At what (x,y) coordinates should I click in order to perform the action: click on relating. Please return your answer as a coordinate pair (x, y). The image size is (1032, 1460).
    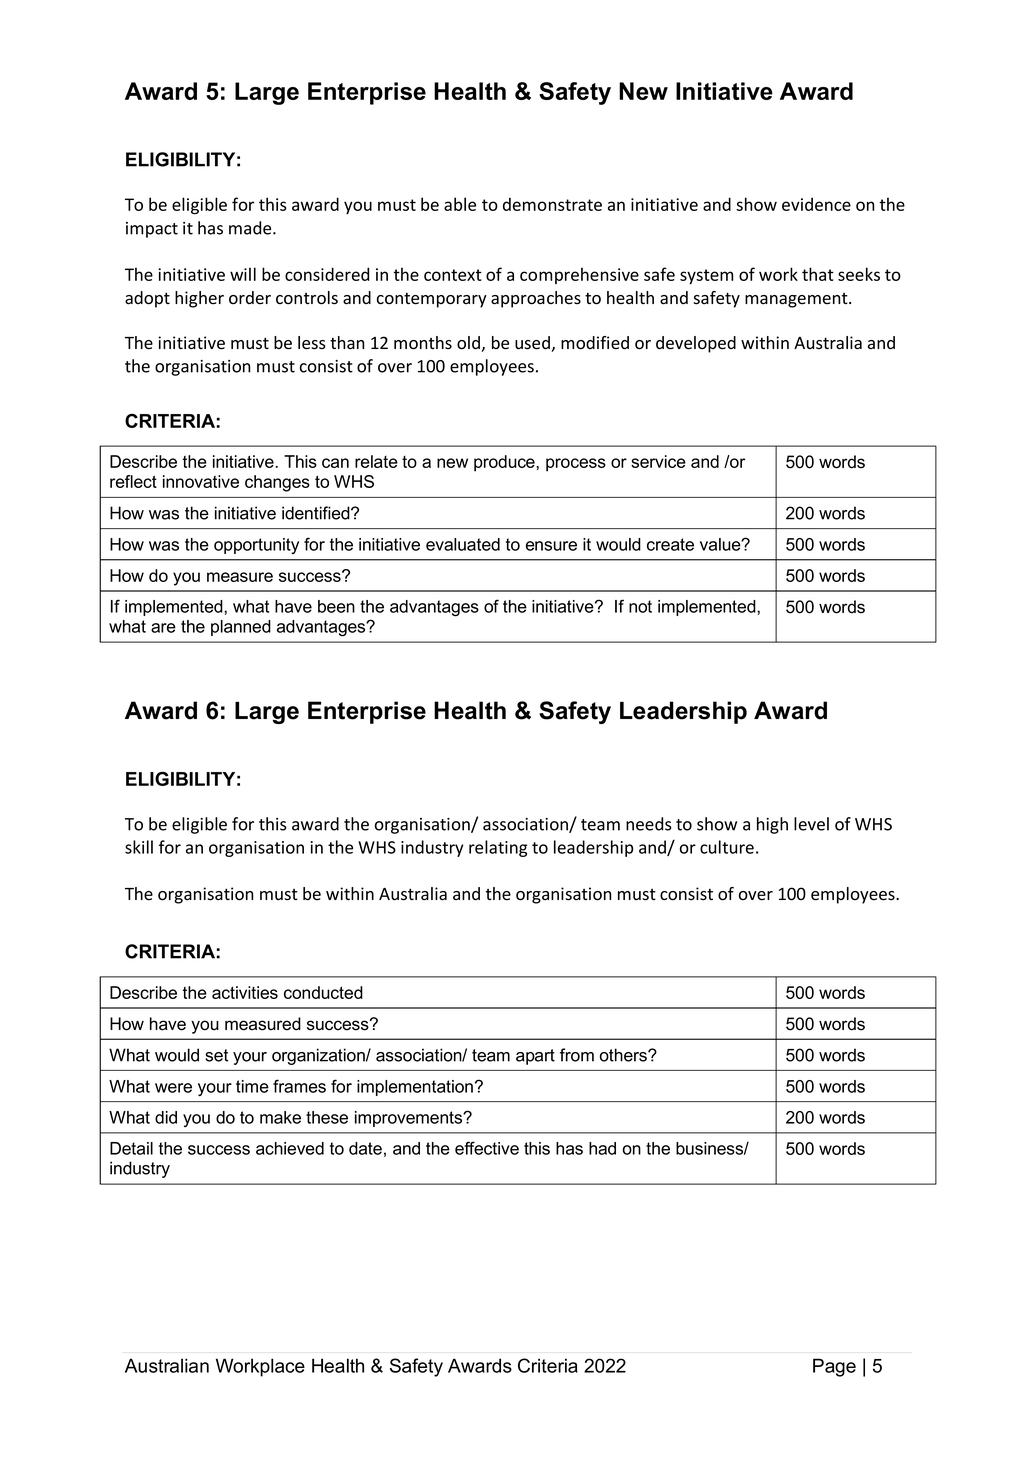
    Looking at the image, I should click on (498, 848).
